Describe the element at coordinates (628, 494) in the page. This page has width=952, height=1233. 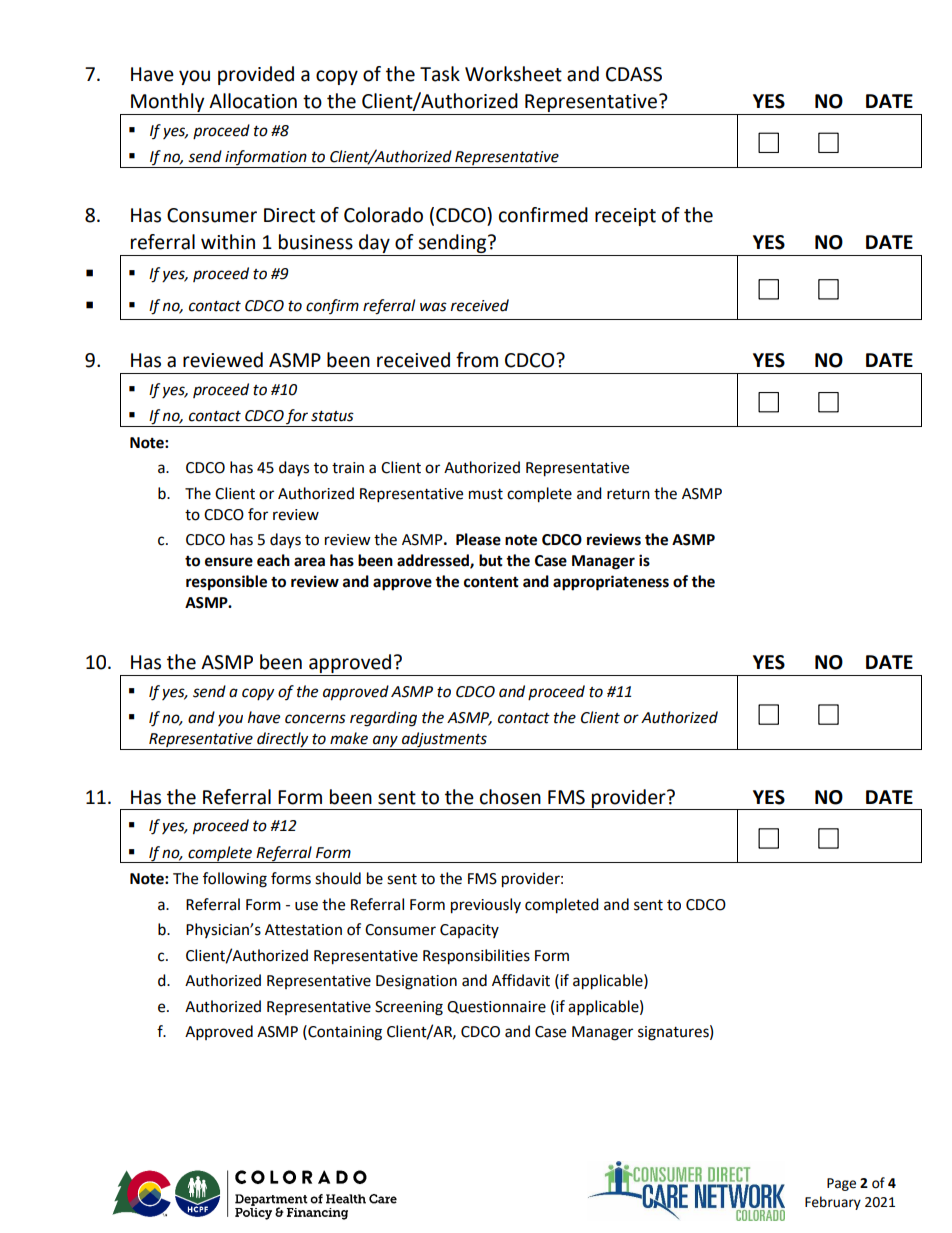
I see `return` at that location.
